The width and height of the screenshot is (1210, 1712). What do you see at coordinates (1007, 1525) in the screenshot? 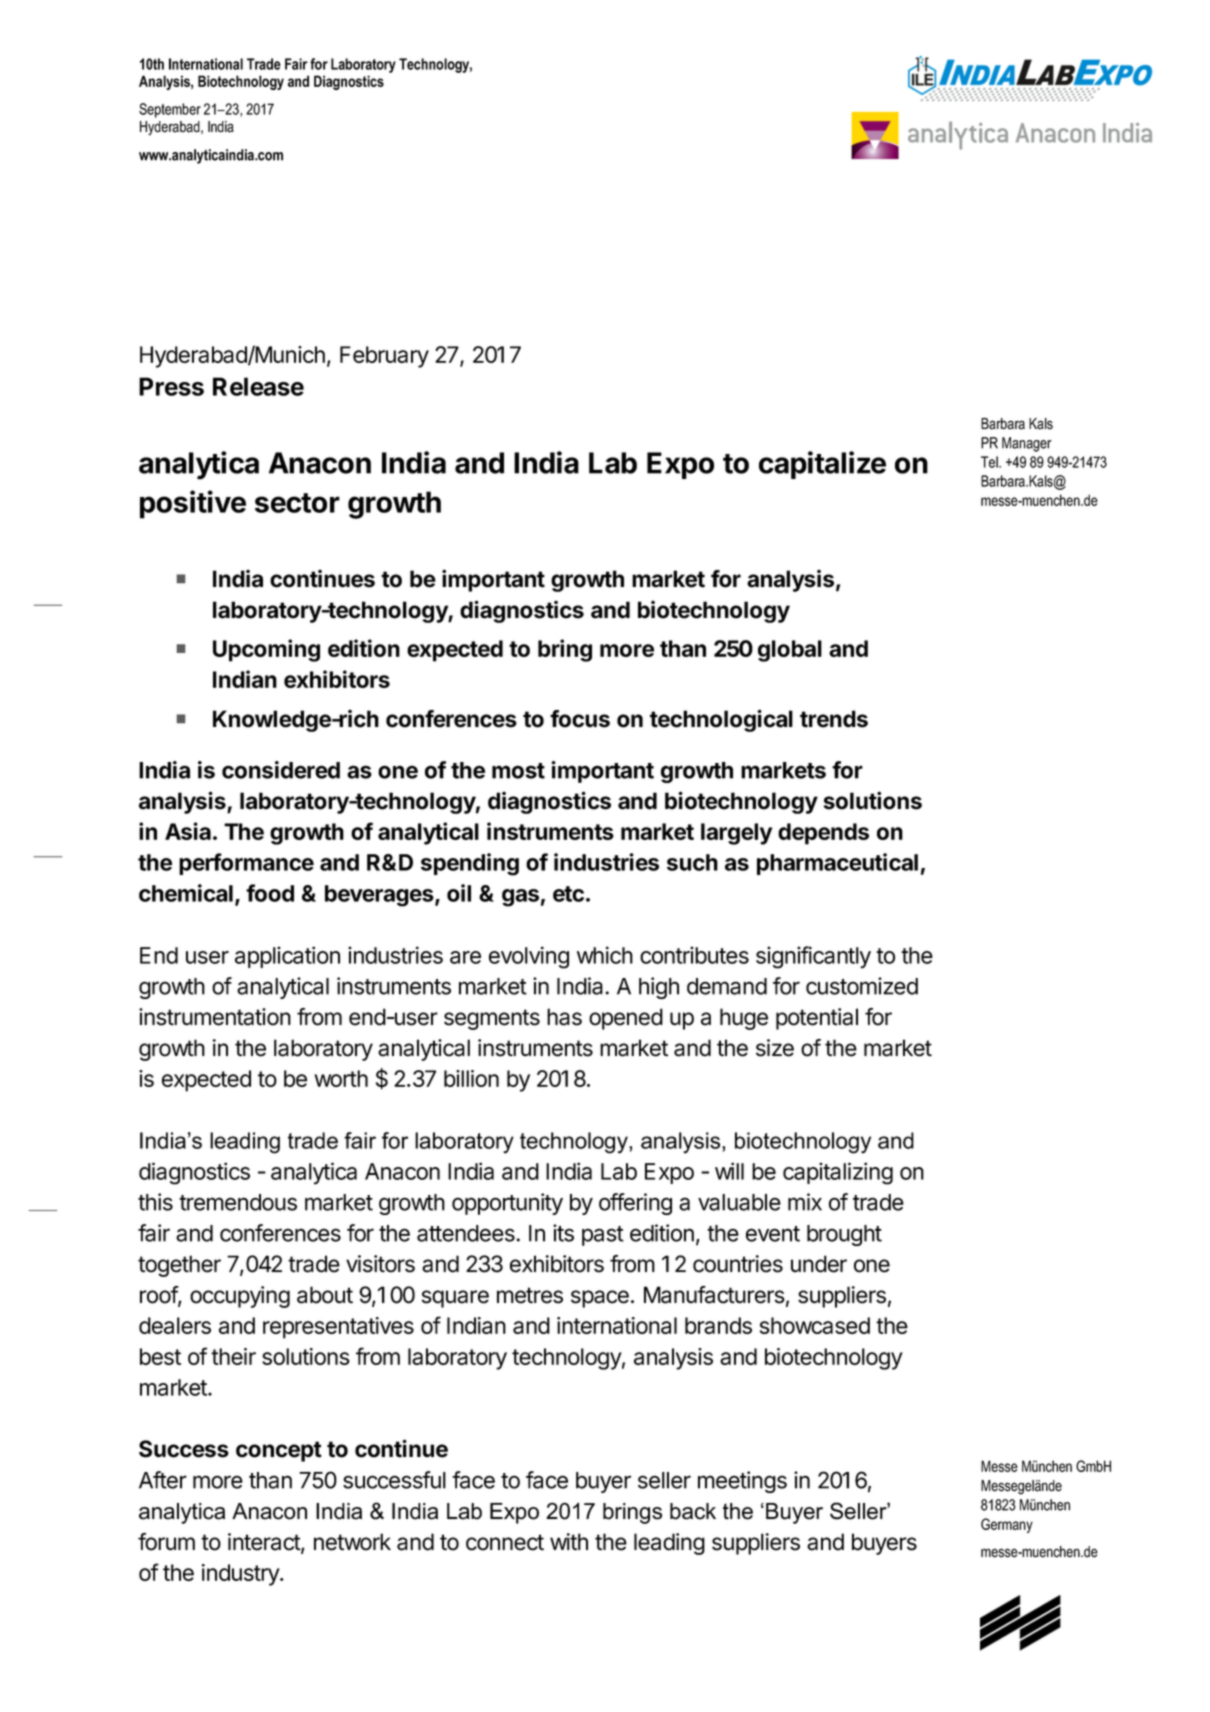
I see `Germany` at bounding box center [1007, 1525].
